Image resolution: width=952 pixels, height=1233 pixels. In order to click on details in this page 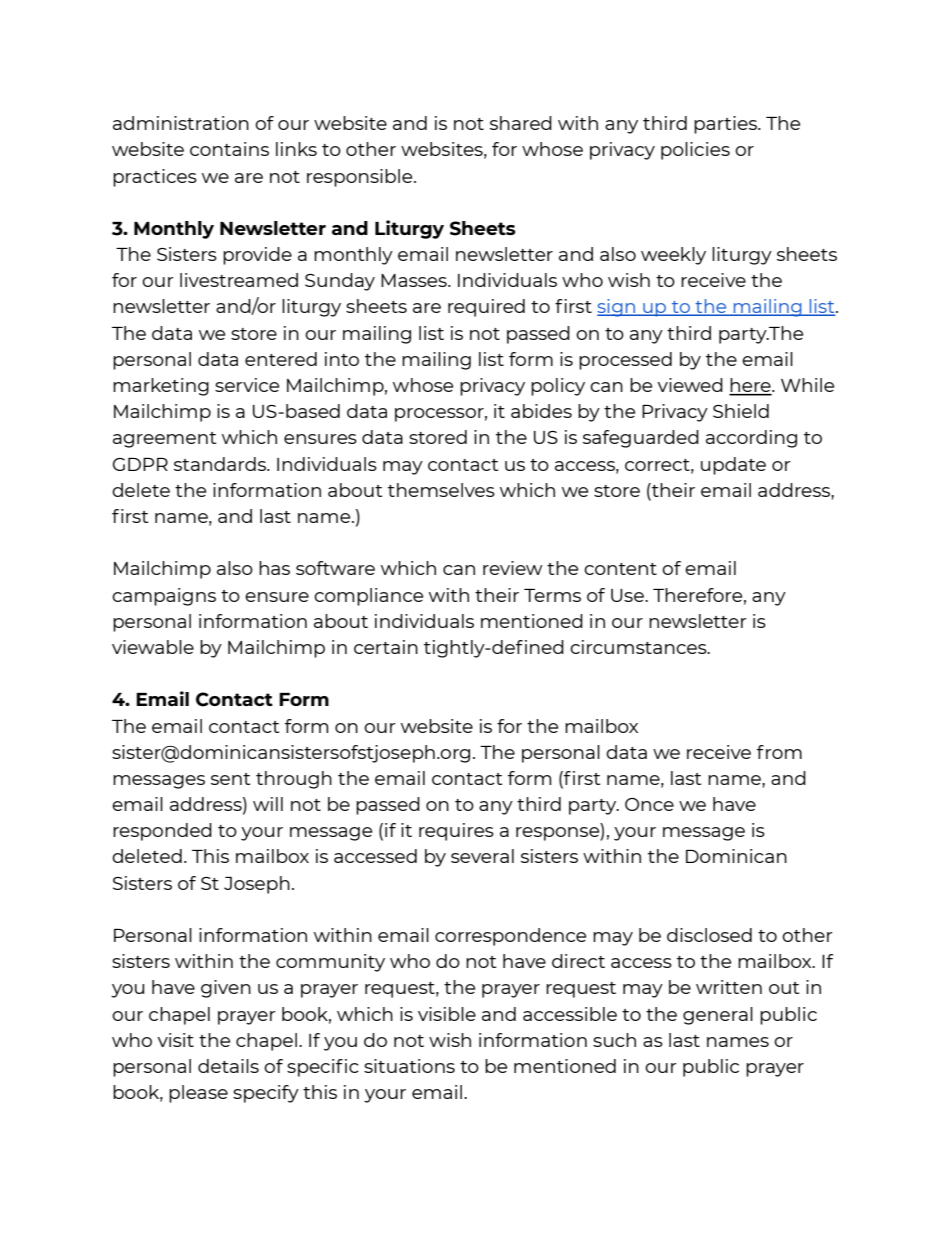, I will do `click(228, 1066)`.
